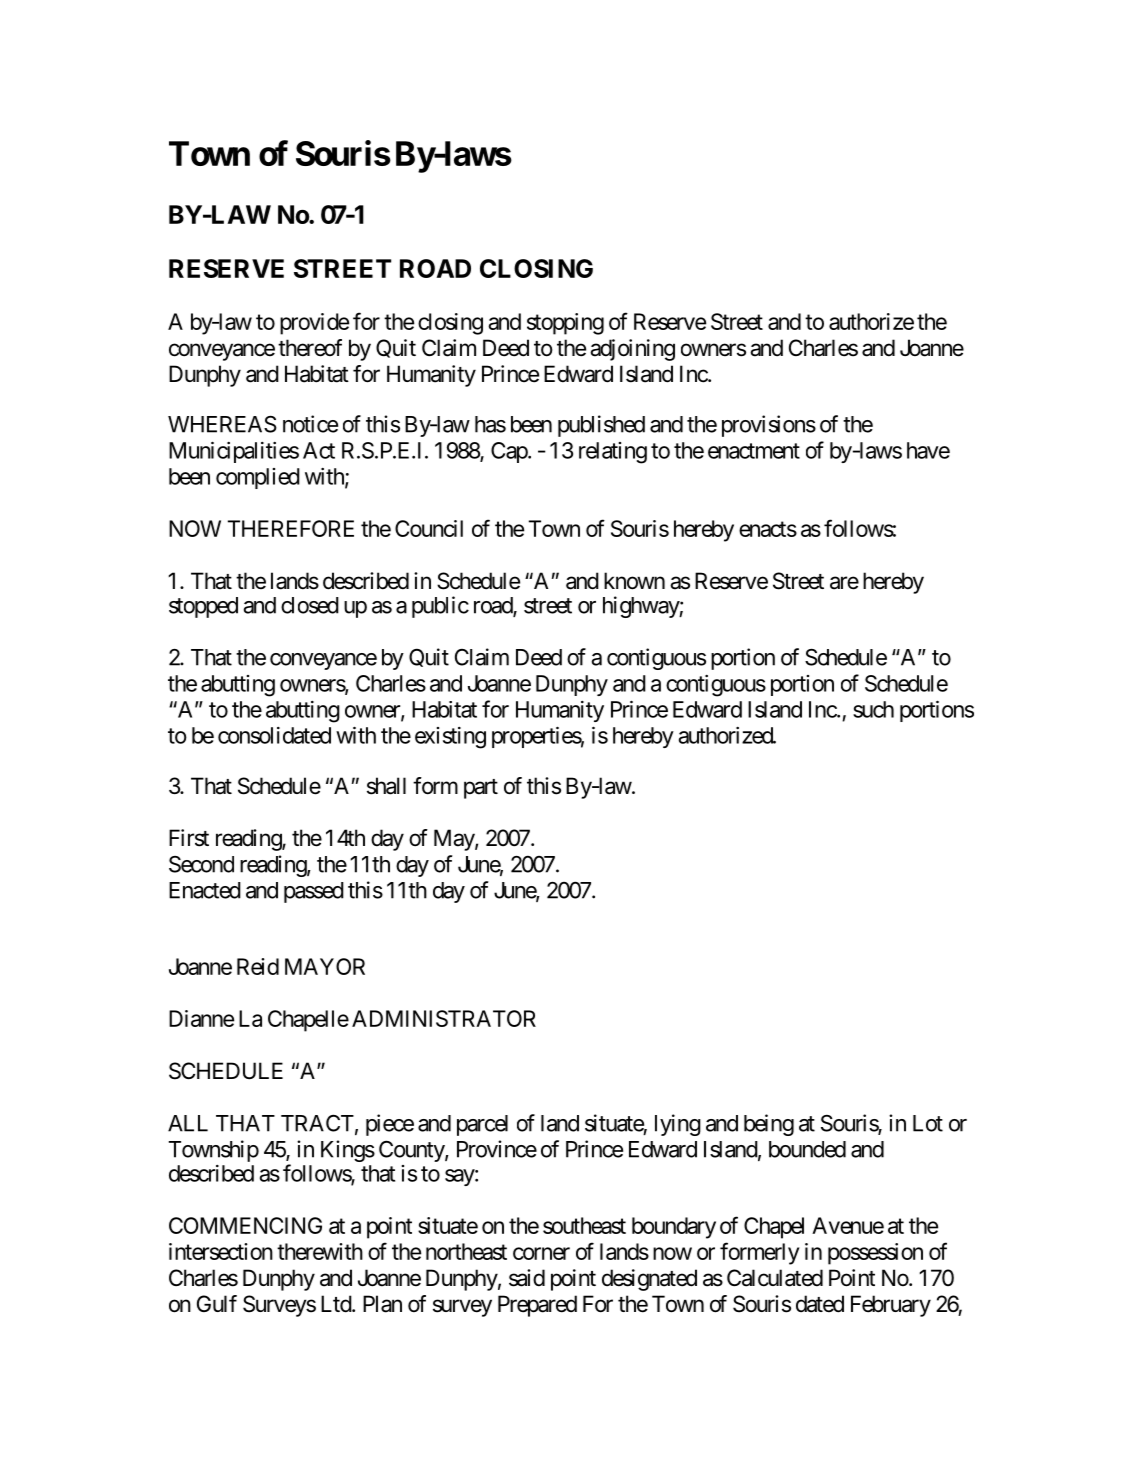  I want to click on known, so click(634, 581).
